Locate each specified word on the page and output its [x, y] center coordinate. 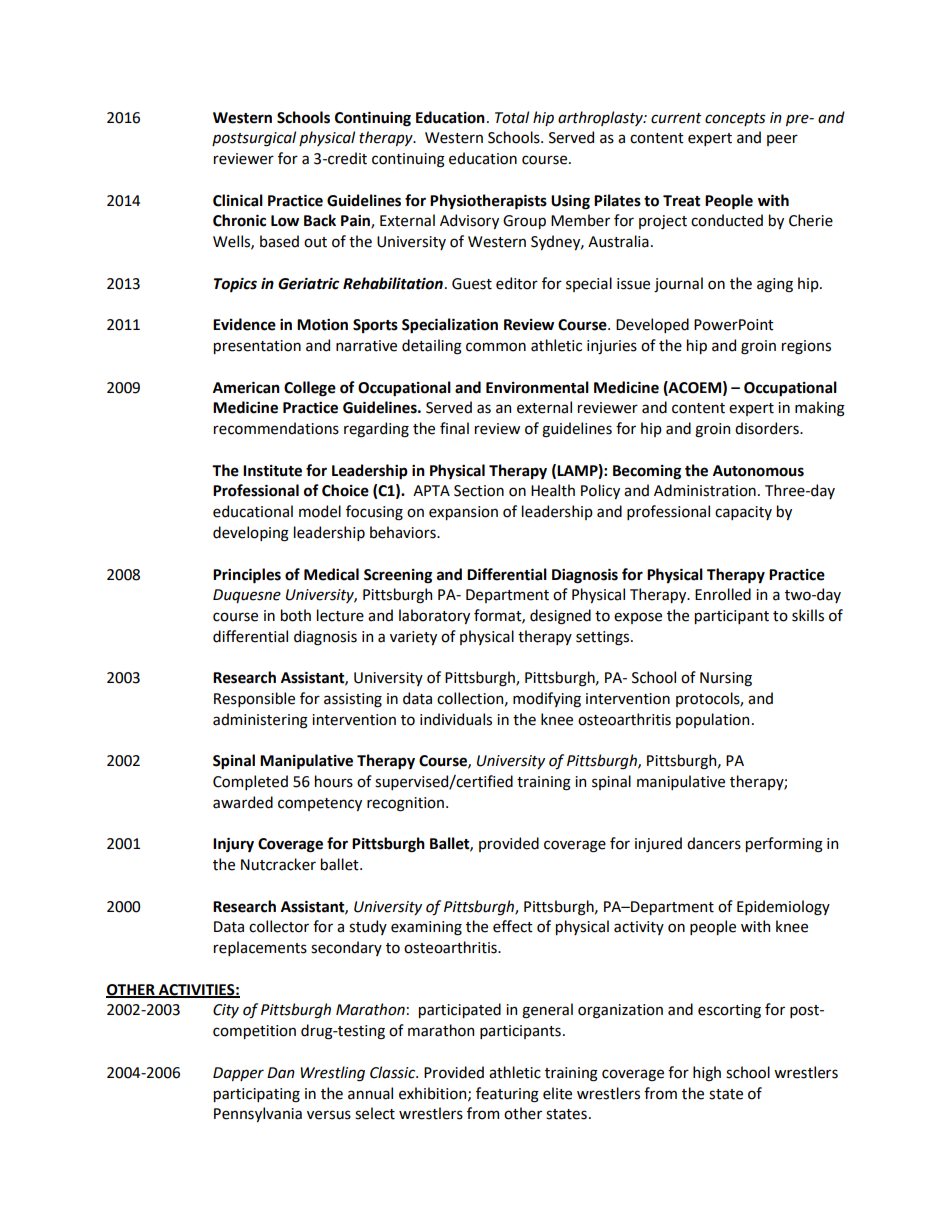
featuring [507, 1095]
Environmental [537, 387]
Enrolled [723, 594]
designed [560, 617]
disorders [768, 428]
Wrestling [332, 1074]
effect [513, 926]
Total [512, 117]
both [296, 615]
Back [320, 220]
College [310, 389]
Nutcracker [278, 864]
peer [782, 140]
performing [784, 845]
